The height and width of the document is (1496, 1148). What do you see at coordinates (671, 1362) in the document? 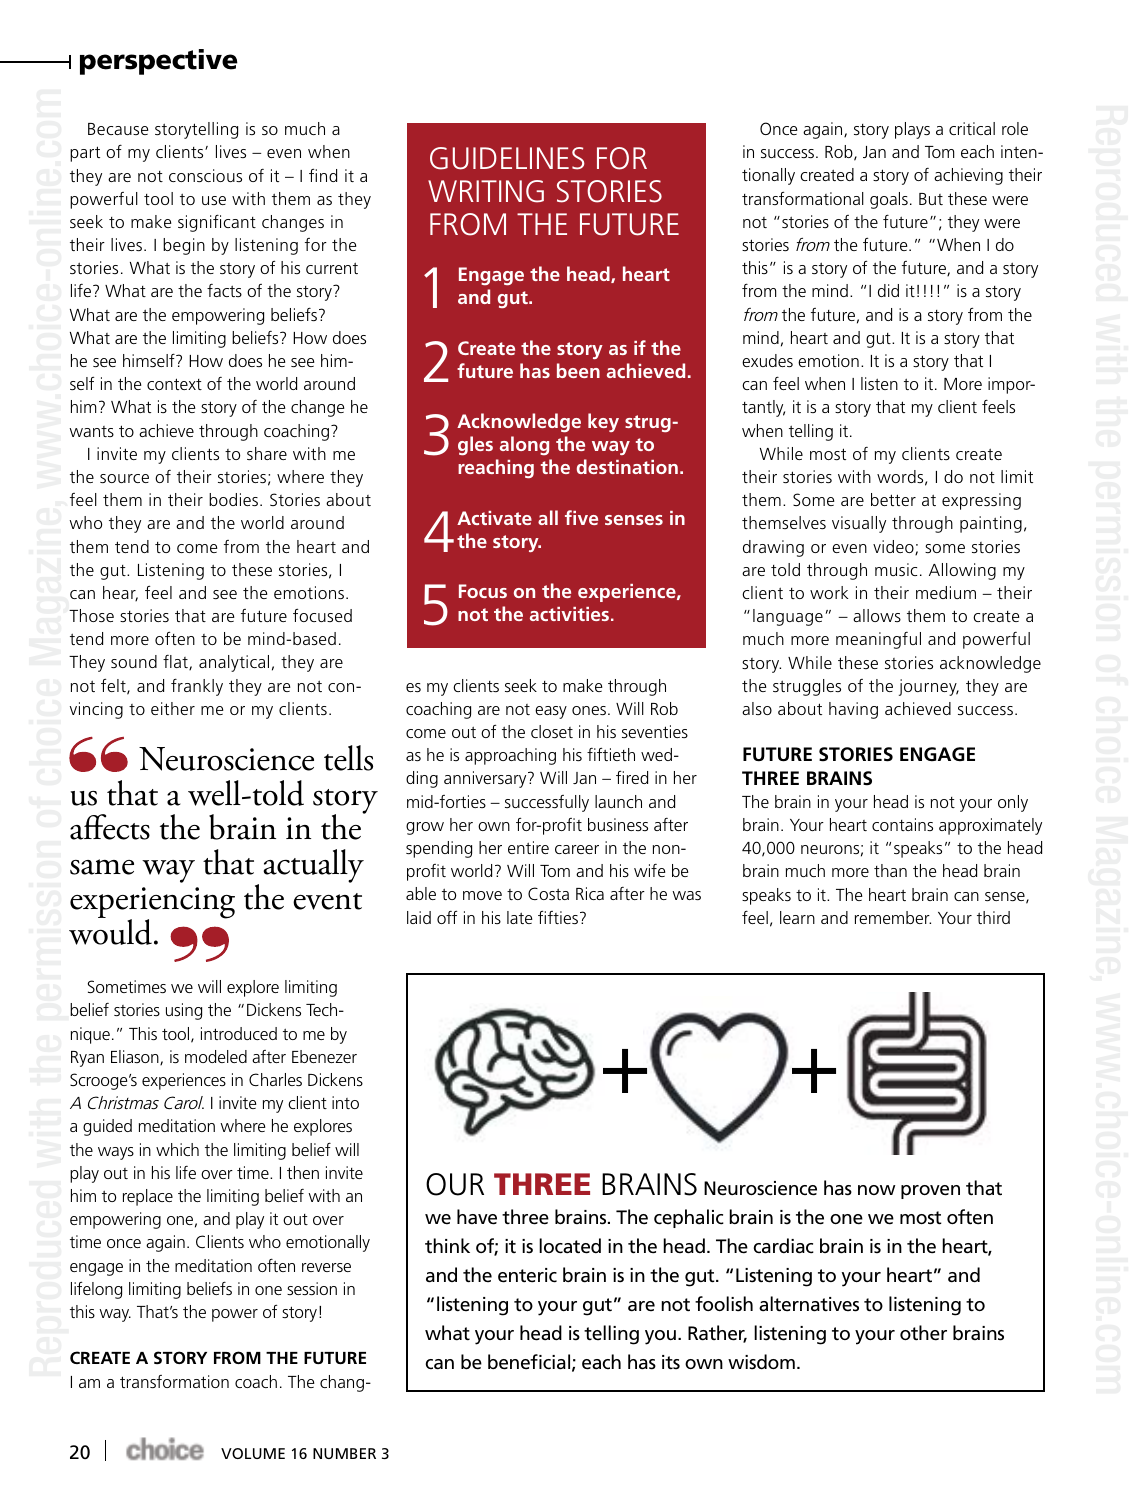
I see `its` at bounding box center [671, 1362].
